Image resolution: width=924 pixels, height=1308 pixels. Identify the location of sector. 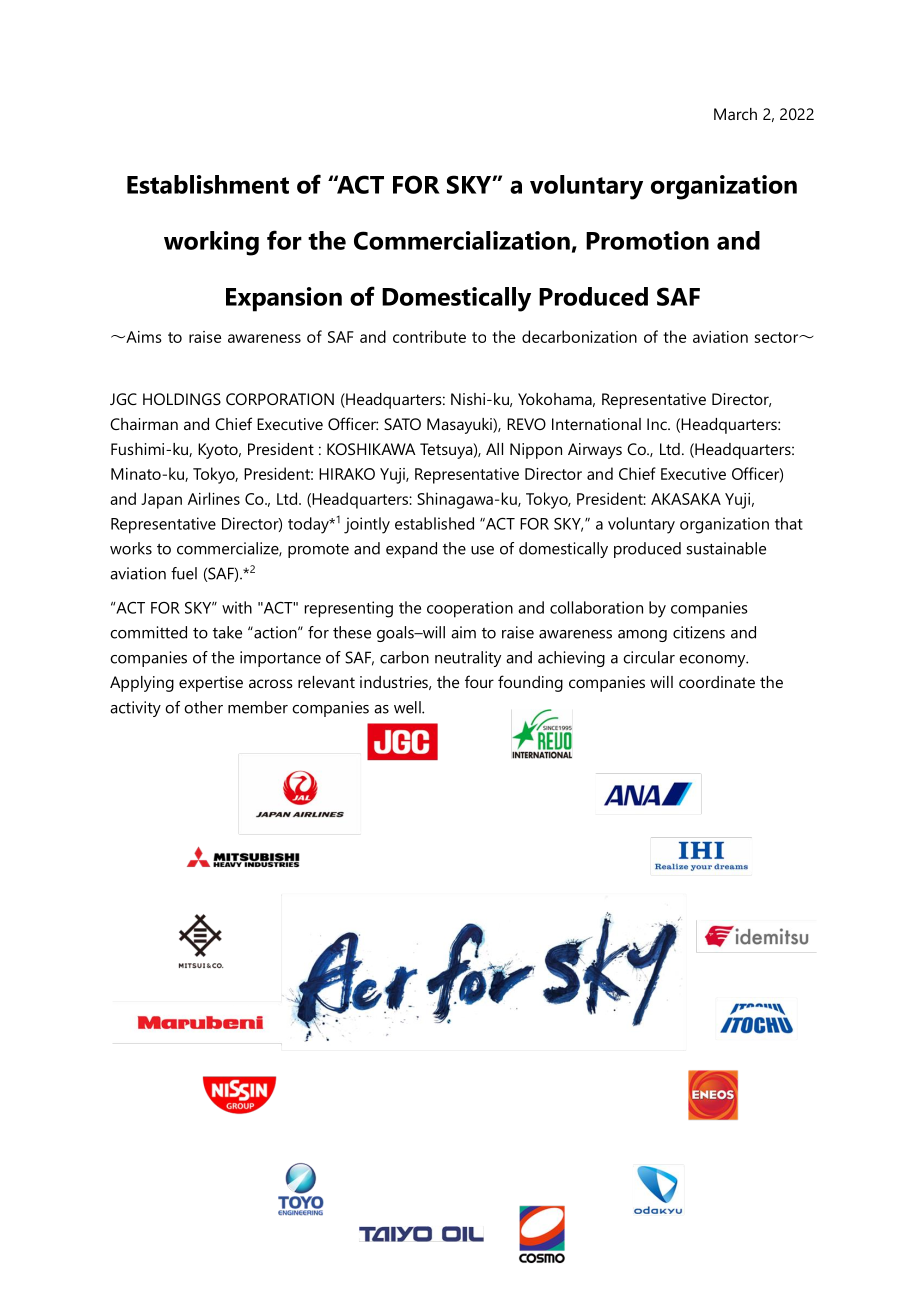
(777, 337).
